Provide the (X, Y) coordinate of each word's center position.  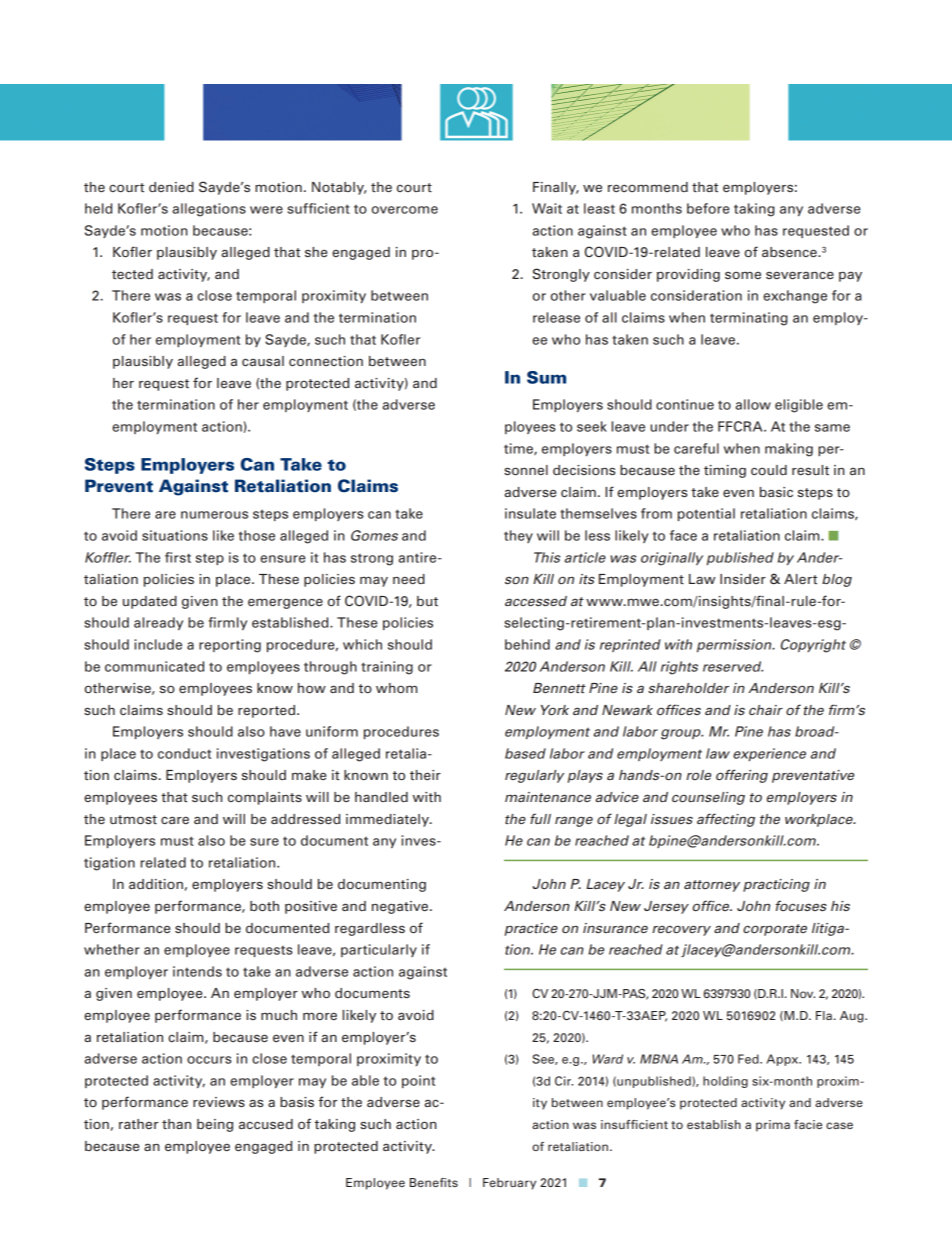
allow (753, 404)
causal (263, 361)
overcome (405, 210)
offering (742, 776)
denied (171, 187)
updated (150, 602)
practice (531, 929)
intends (197, 971)
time (519, 449)
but (427, 601)
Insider (743, 579)
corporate (775, 930)
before (708, 208)
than (176, 1124)
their (425, 775)
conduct (184, 753)
